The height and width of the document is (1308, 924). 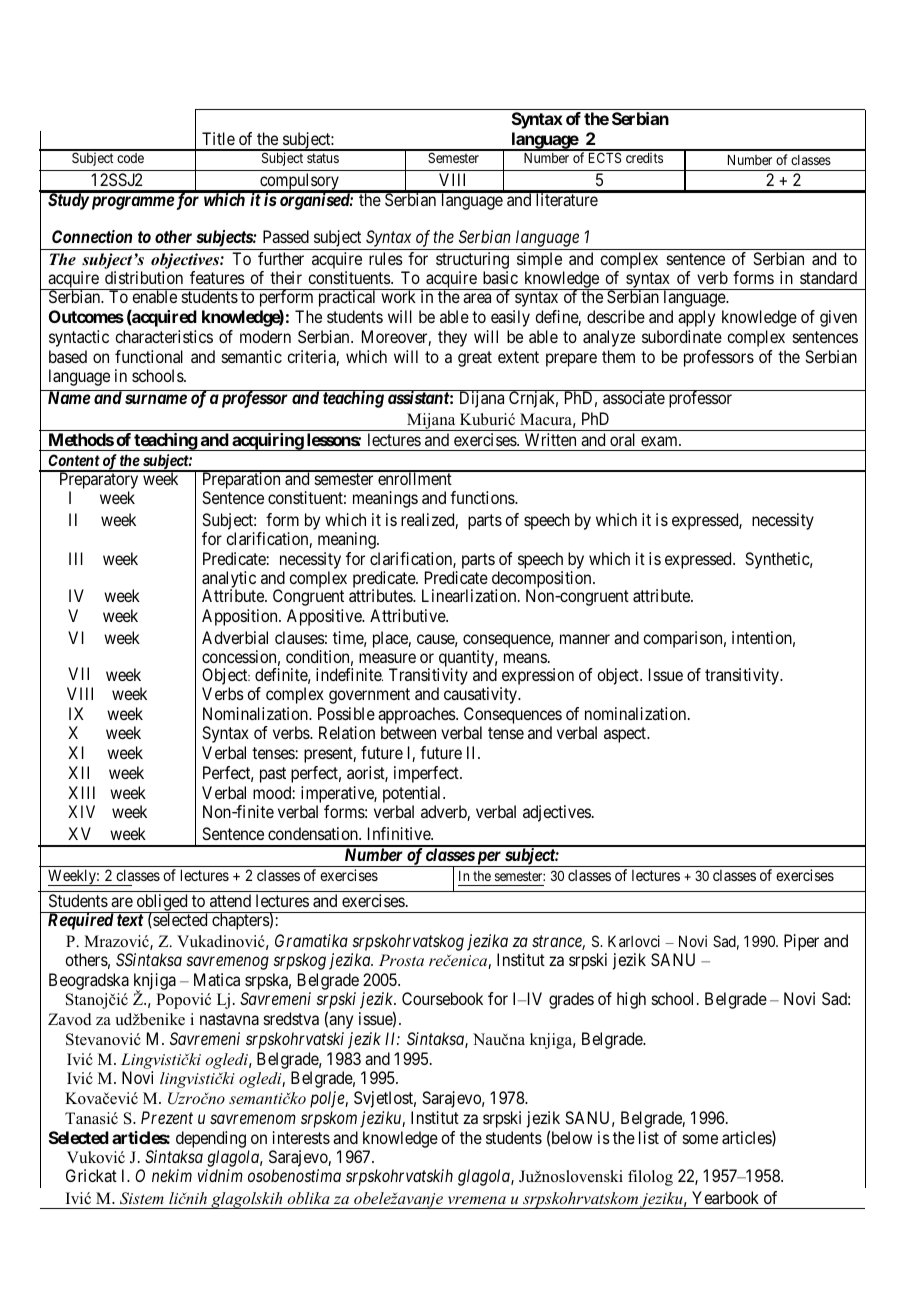 I want to click on depending, so click(x=211, y=1141).
